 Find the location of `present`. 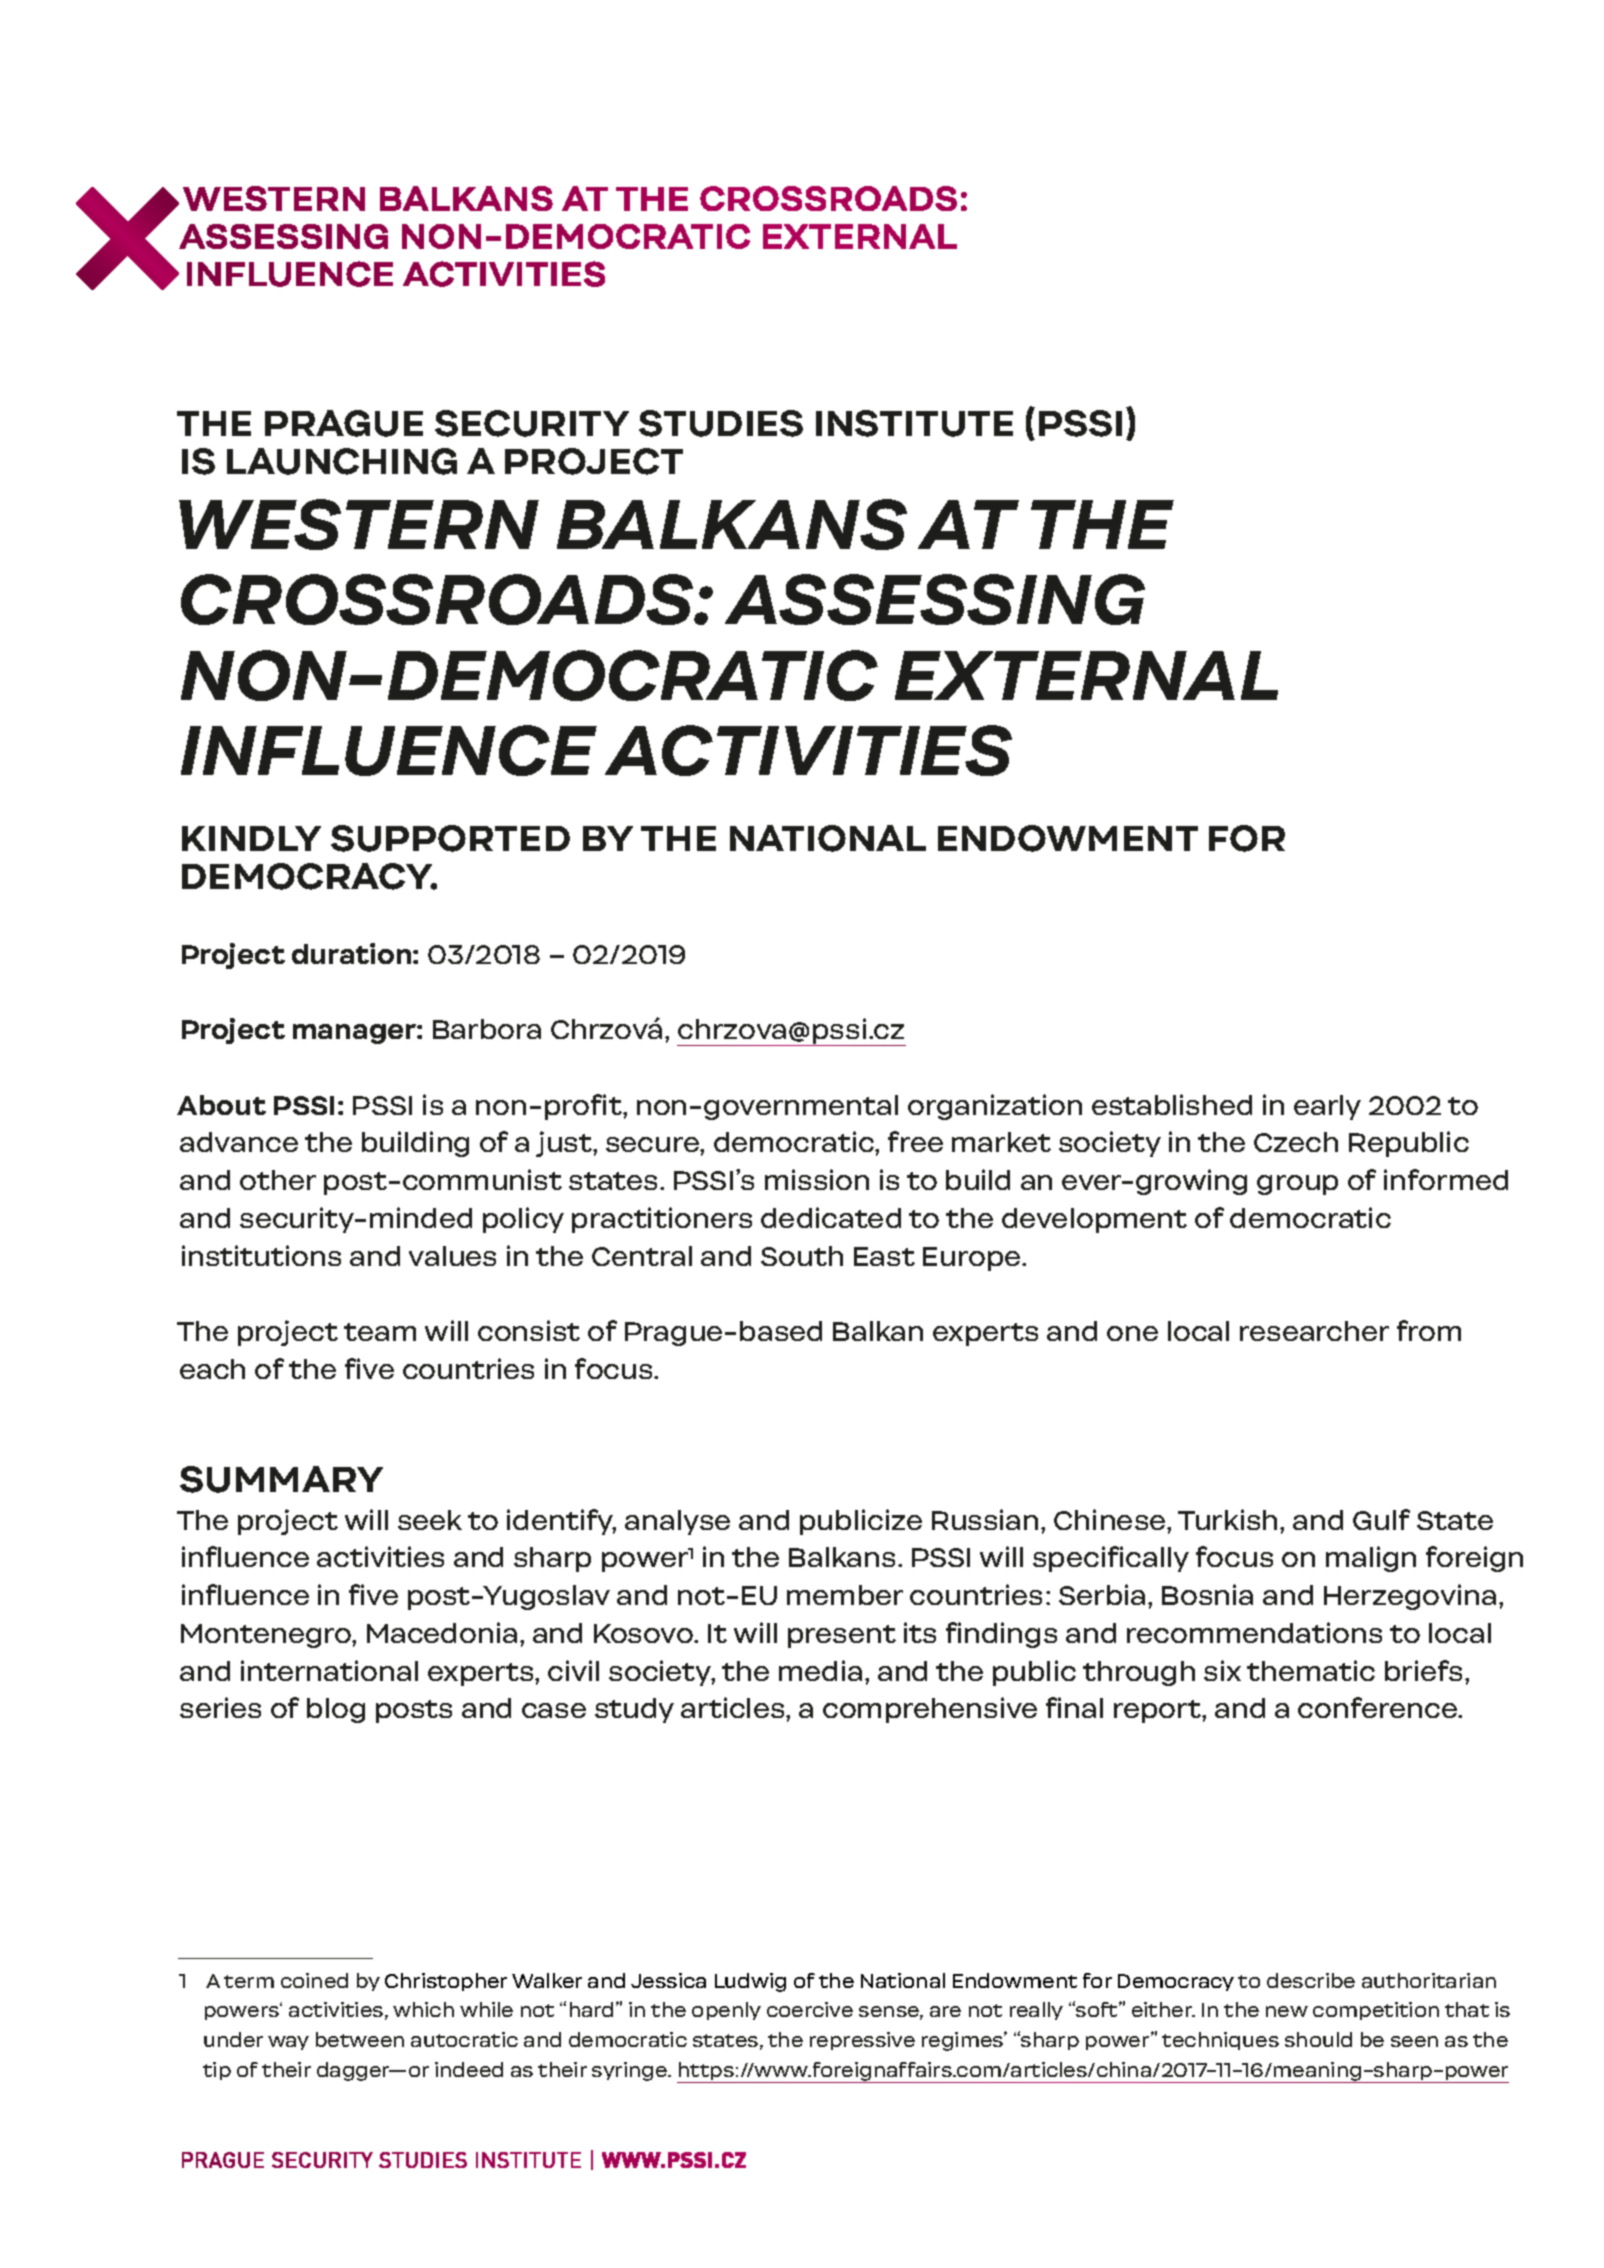

present is located at coordinates (842, 1636).
